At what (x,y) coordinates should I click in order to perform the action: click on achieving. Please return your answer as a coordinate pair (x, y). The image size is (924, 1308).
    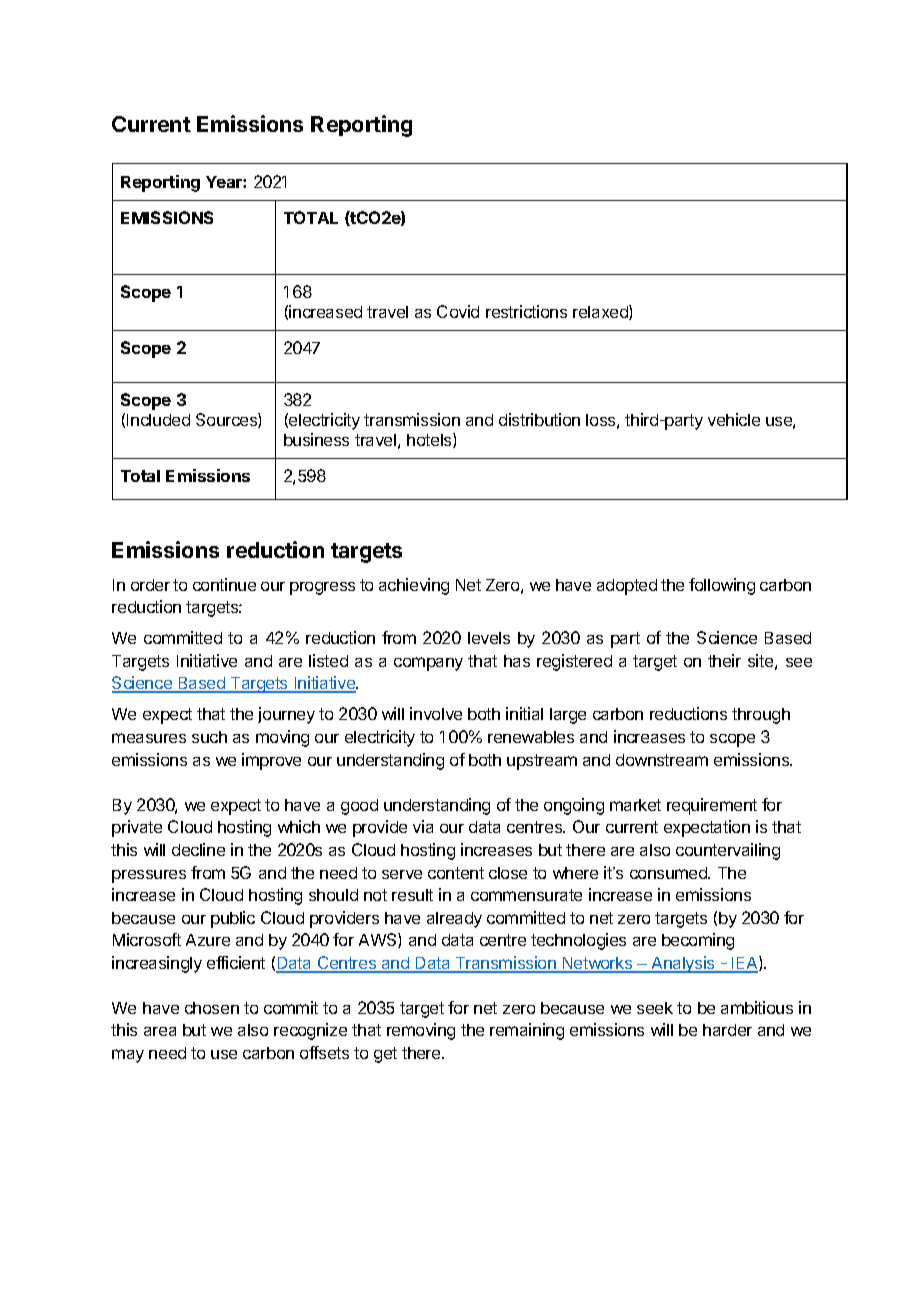
    Looking at the image, I should click on (414, 586).
